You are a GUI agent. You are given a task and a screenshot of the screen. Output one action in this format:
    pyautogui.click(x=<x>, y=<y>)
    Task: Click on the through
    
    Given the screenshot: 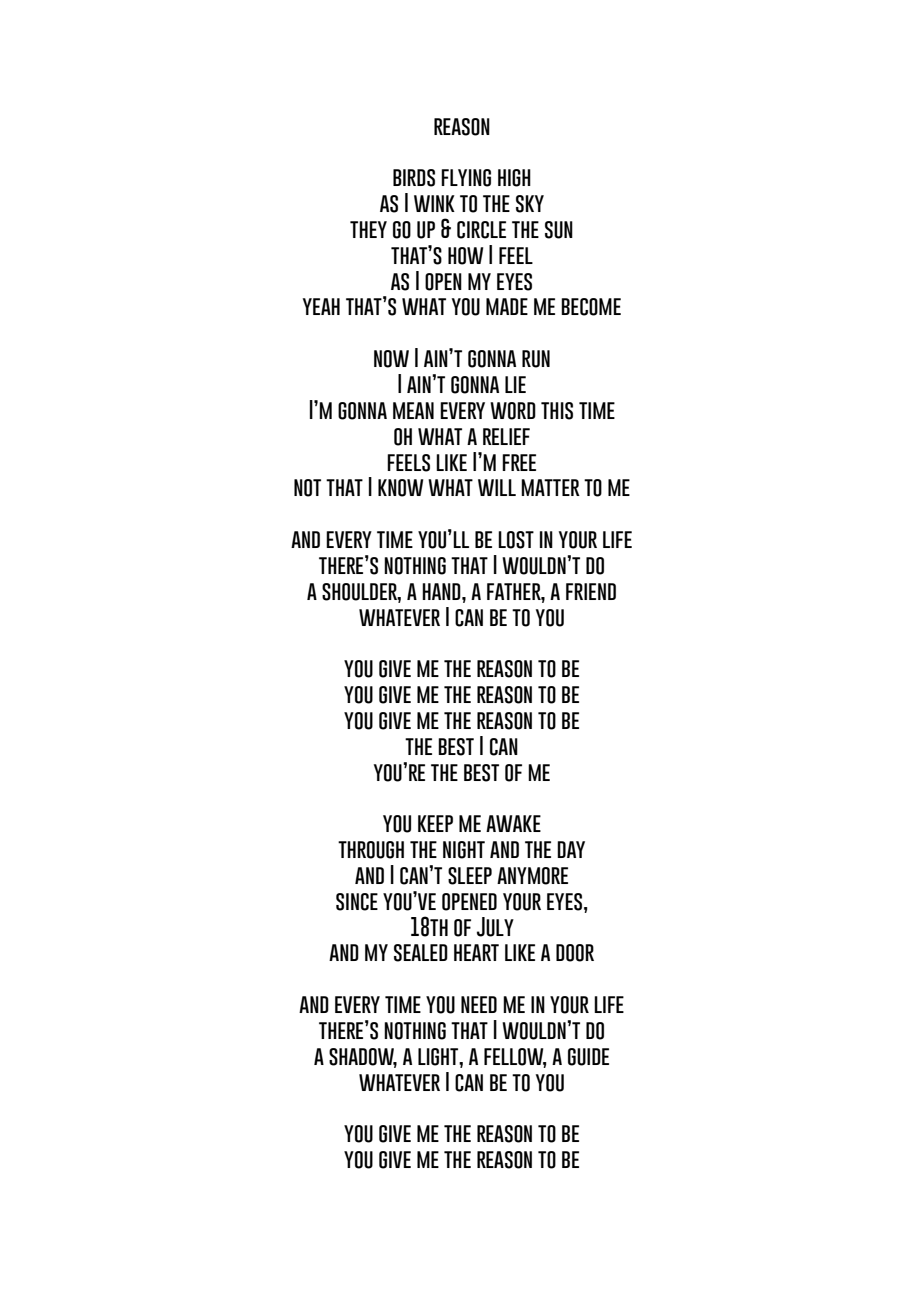 What is the action you would take?
    pyautogui.click(x=371, y=850)
